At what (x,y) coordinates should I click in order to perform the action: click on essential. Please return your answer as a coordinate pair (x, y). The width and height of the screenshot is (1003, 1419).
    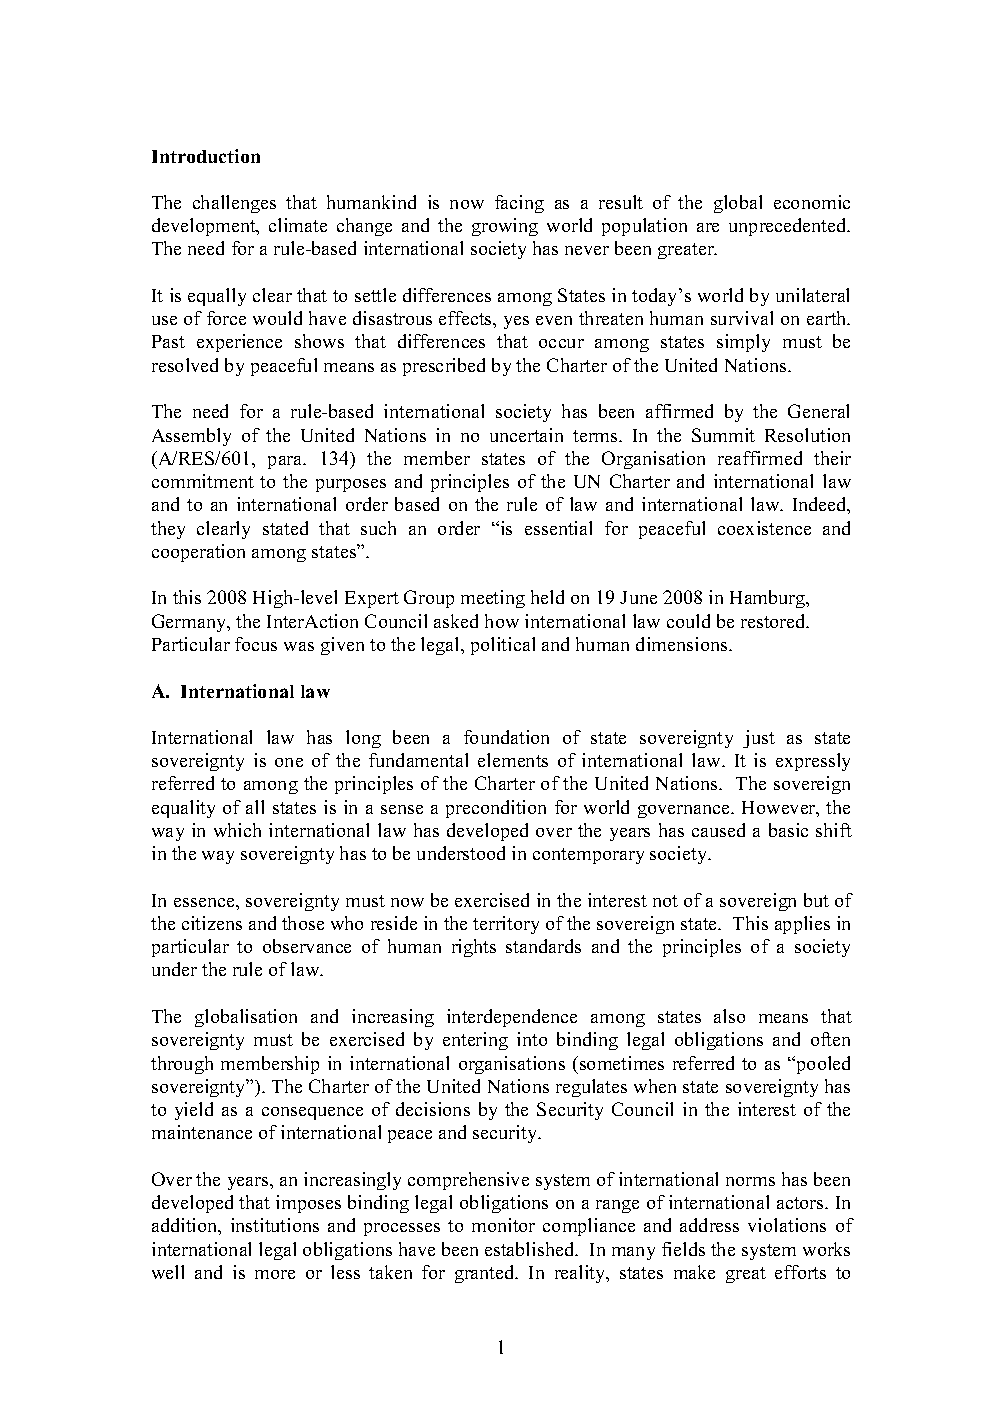
    Looking at the image, I should click on (558, 528).
